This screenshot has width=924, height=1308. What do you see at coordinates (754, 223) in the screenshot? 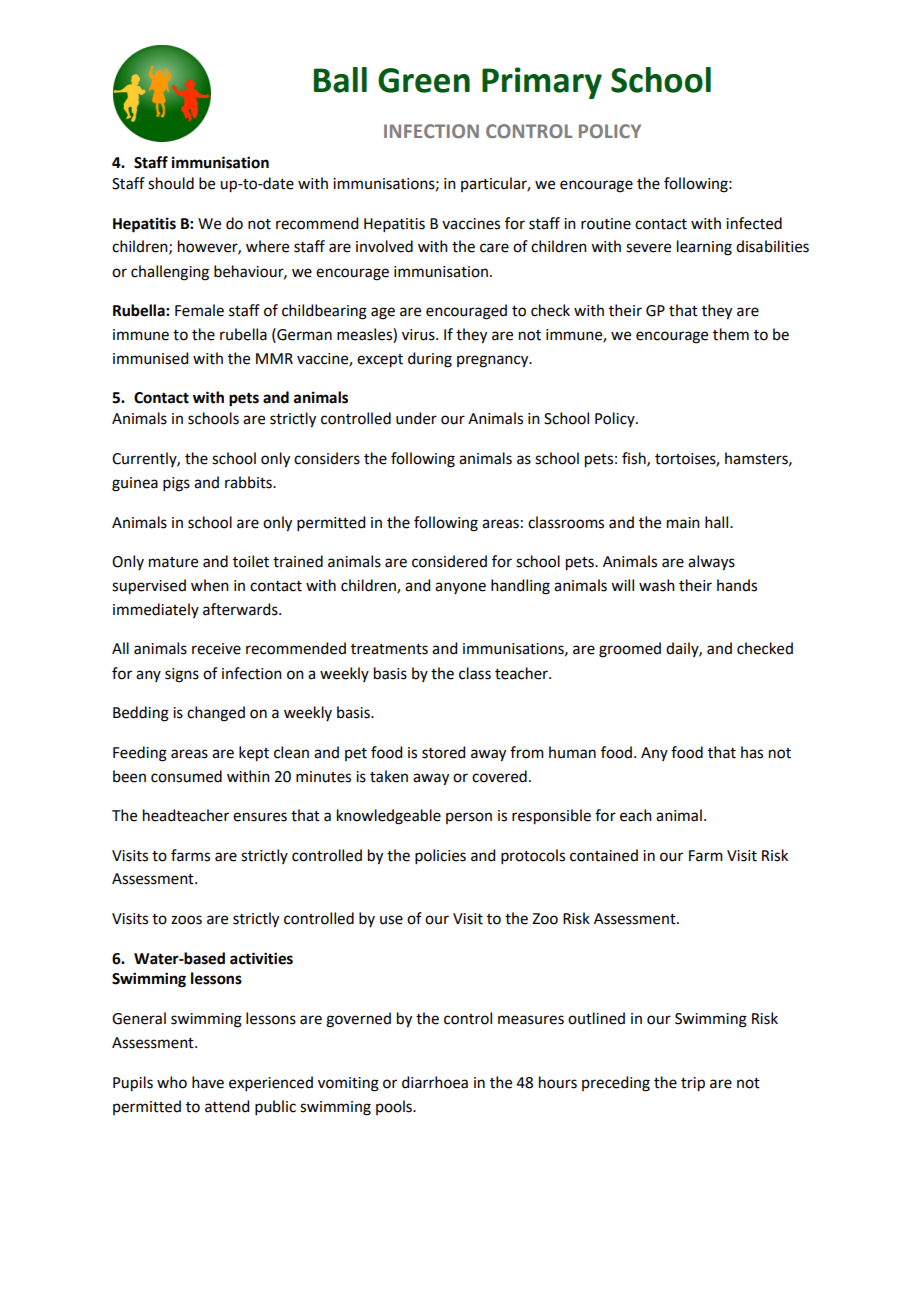
I see `infected` at bounding box center [754, 223].
